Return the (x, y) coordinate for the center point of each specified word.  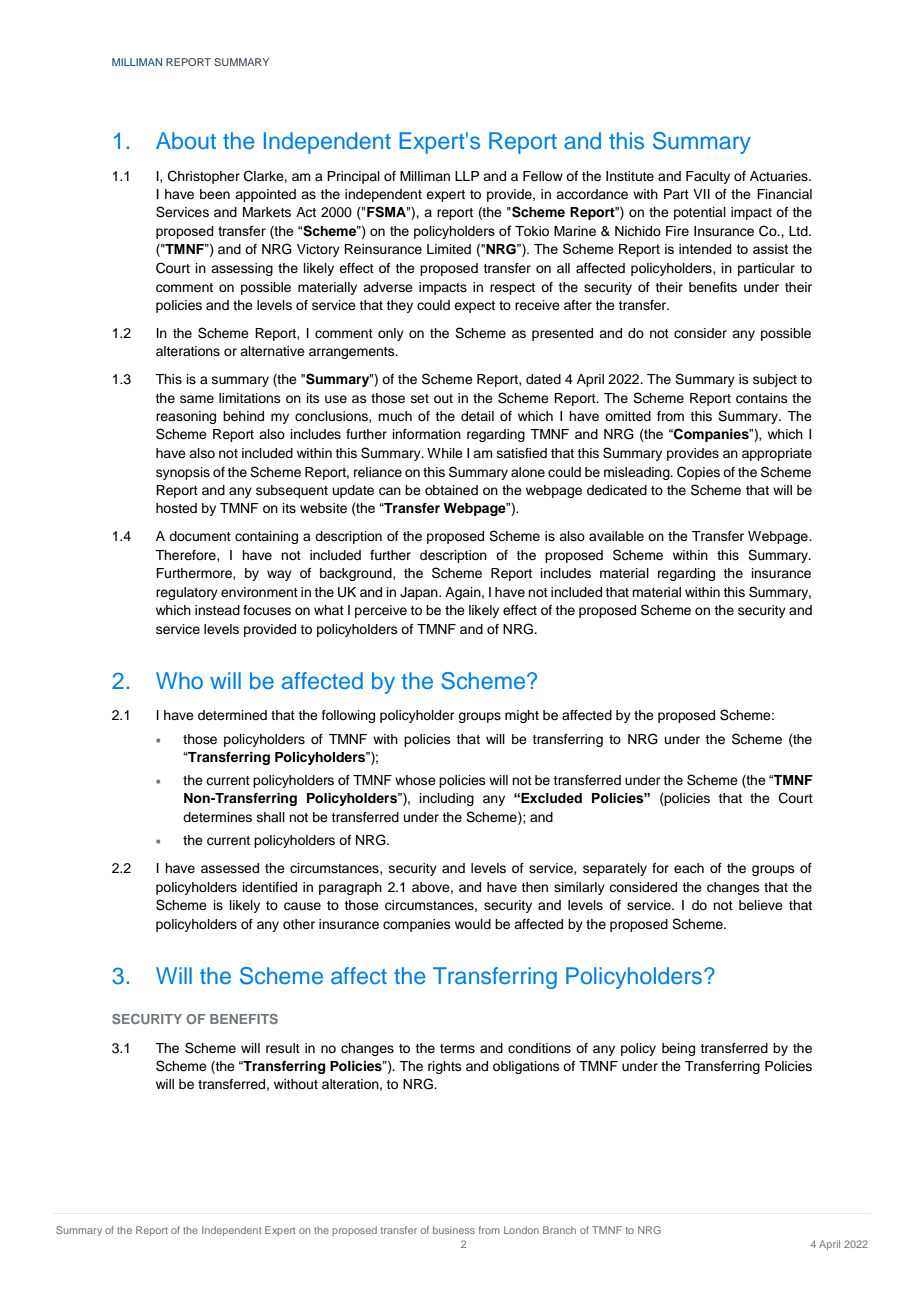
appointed (265, 195)
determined (232, 715)
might (522, 716)
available (616, 536)
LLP (467, 176)
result (283, 1048)
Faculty (708, 177)
